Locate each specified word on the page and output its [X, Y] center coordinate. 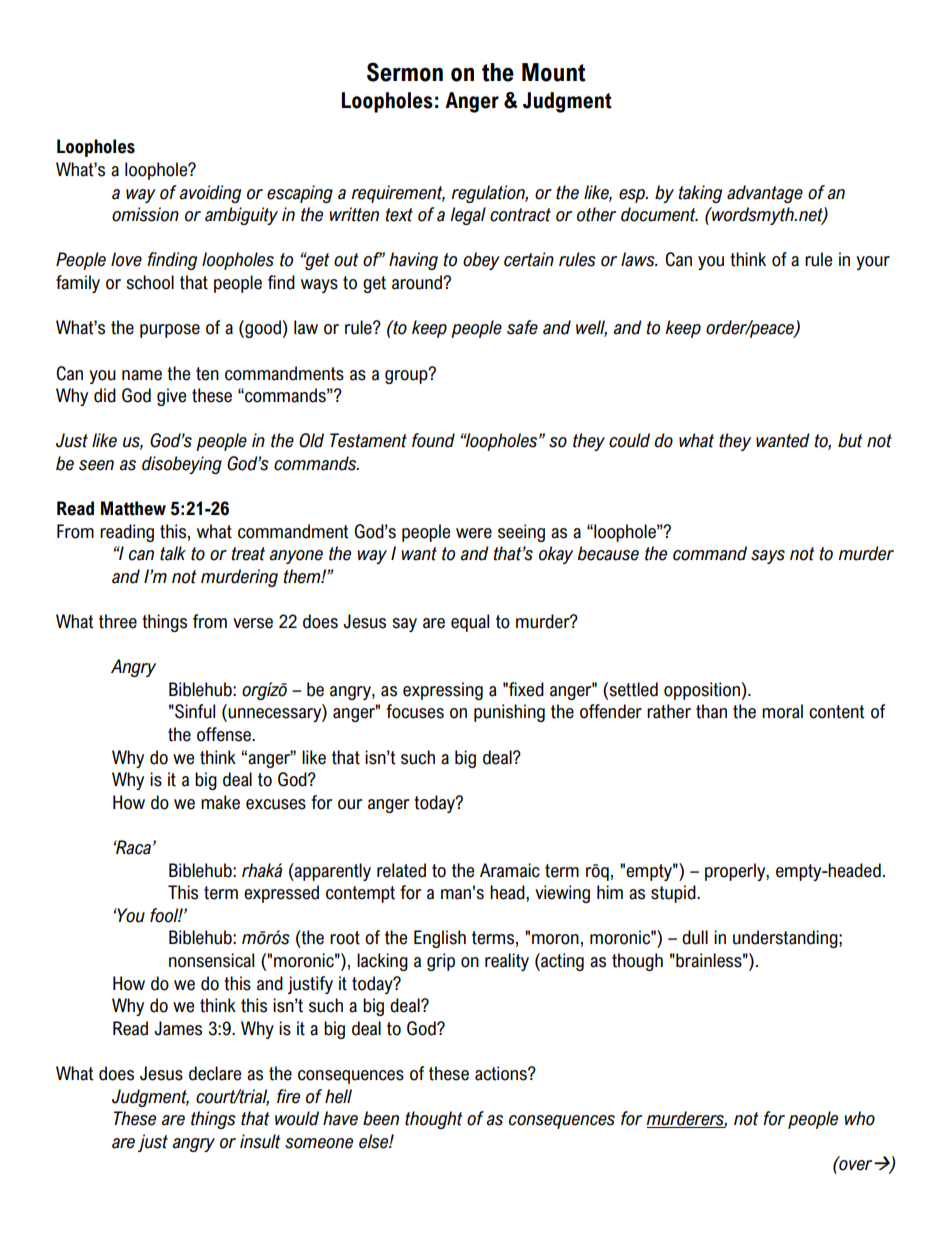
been [381, 1118]
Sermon [405, 72]
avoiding [210, 194]
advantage [765, 194]
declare [215, 1073]
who [859, 1118]
